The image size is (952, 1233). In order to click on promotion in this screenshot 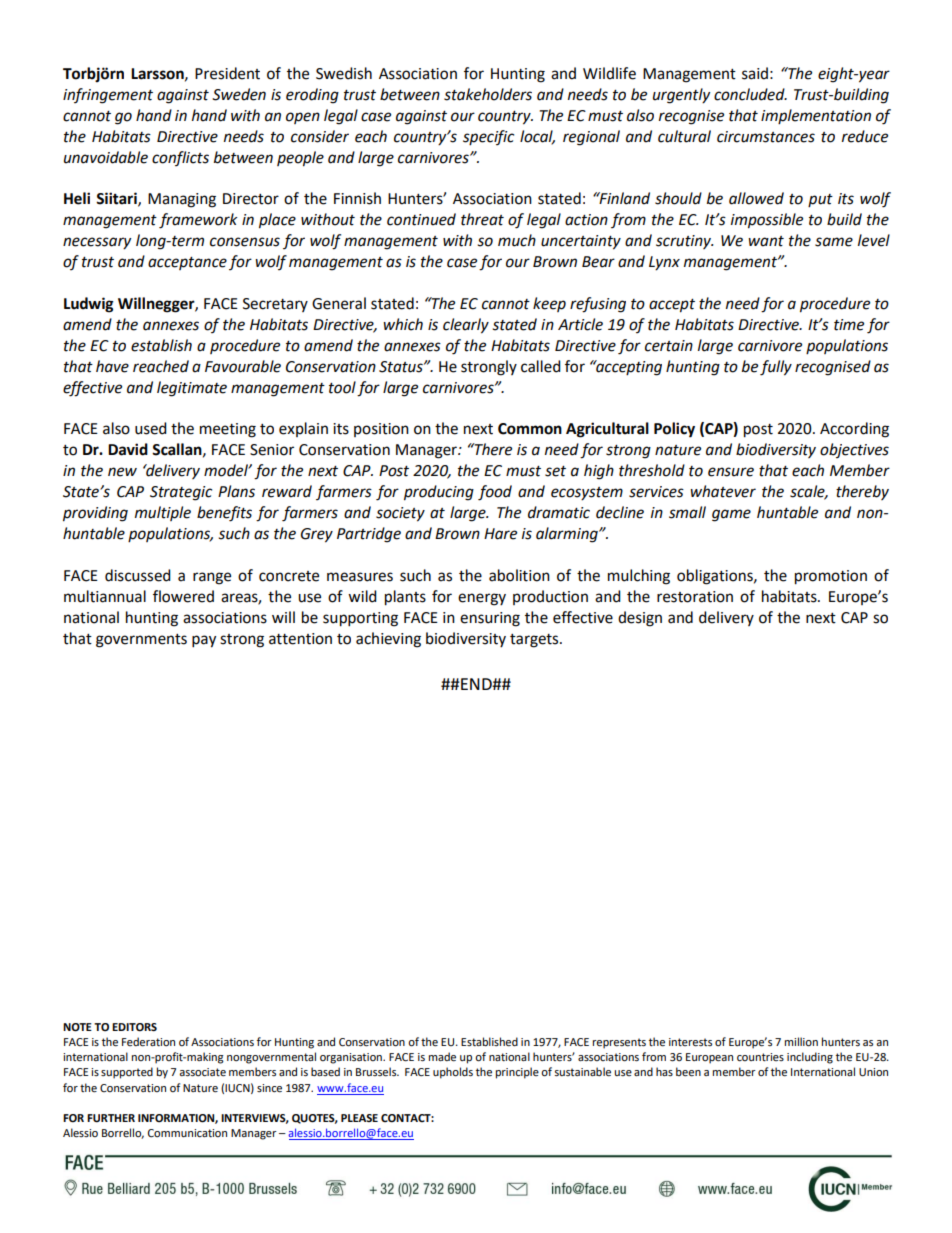, I will do `click(831, 577)`.
